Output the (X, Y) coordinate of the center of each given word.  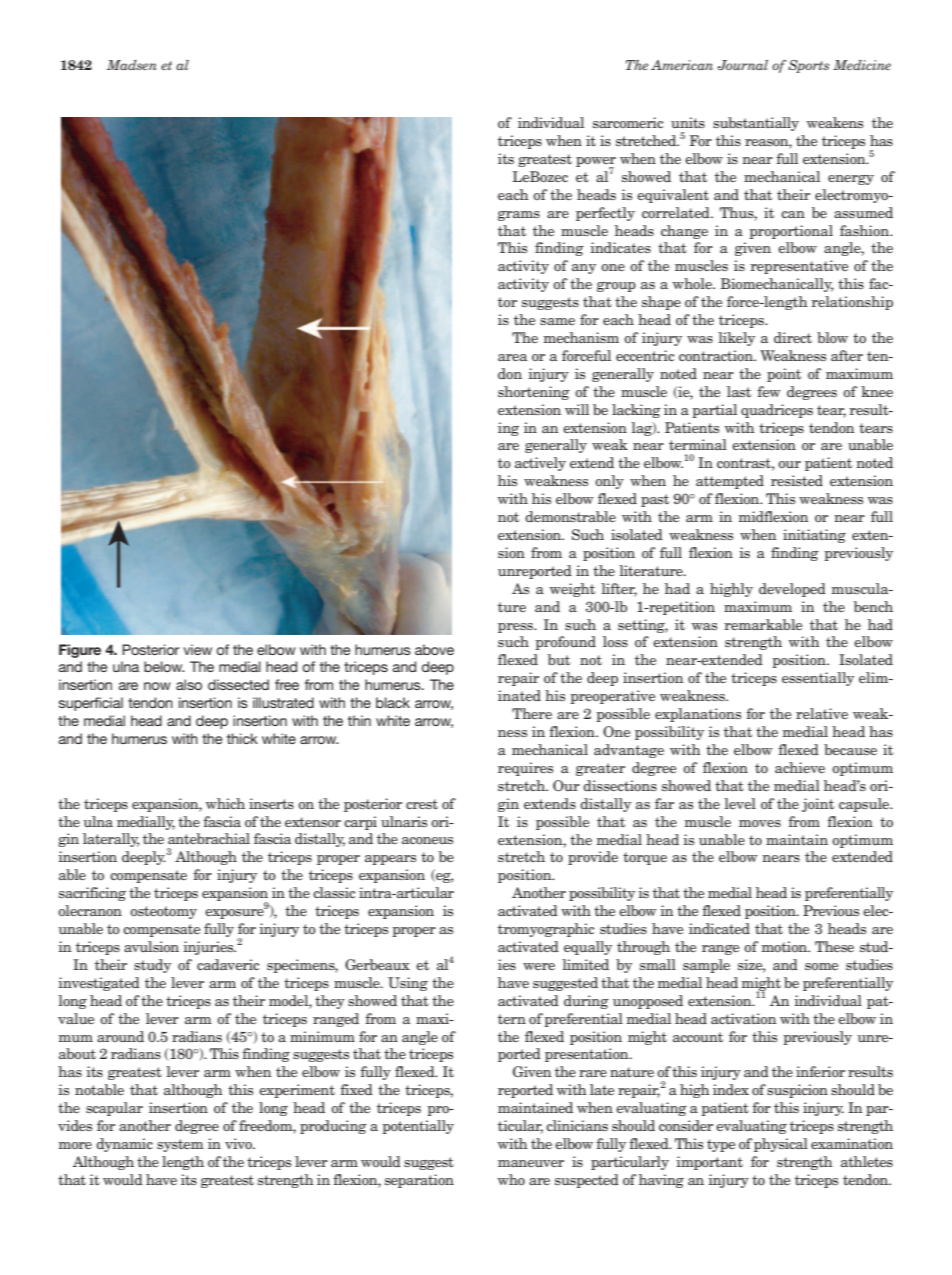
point (784, 375)
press (517, 628)
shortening (534, 393)
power (596, 163)
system (180, 1145)
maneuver (531, 1163)
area (512, 357)
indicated (719, 928)
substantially (756, 124)
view (197, 649)
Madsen (132, 65)
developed (792, 590)
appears (390, 860)
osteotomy (163, 912)
